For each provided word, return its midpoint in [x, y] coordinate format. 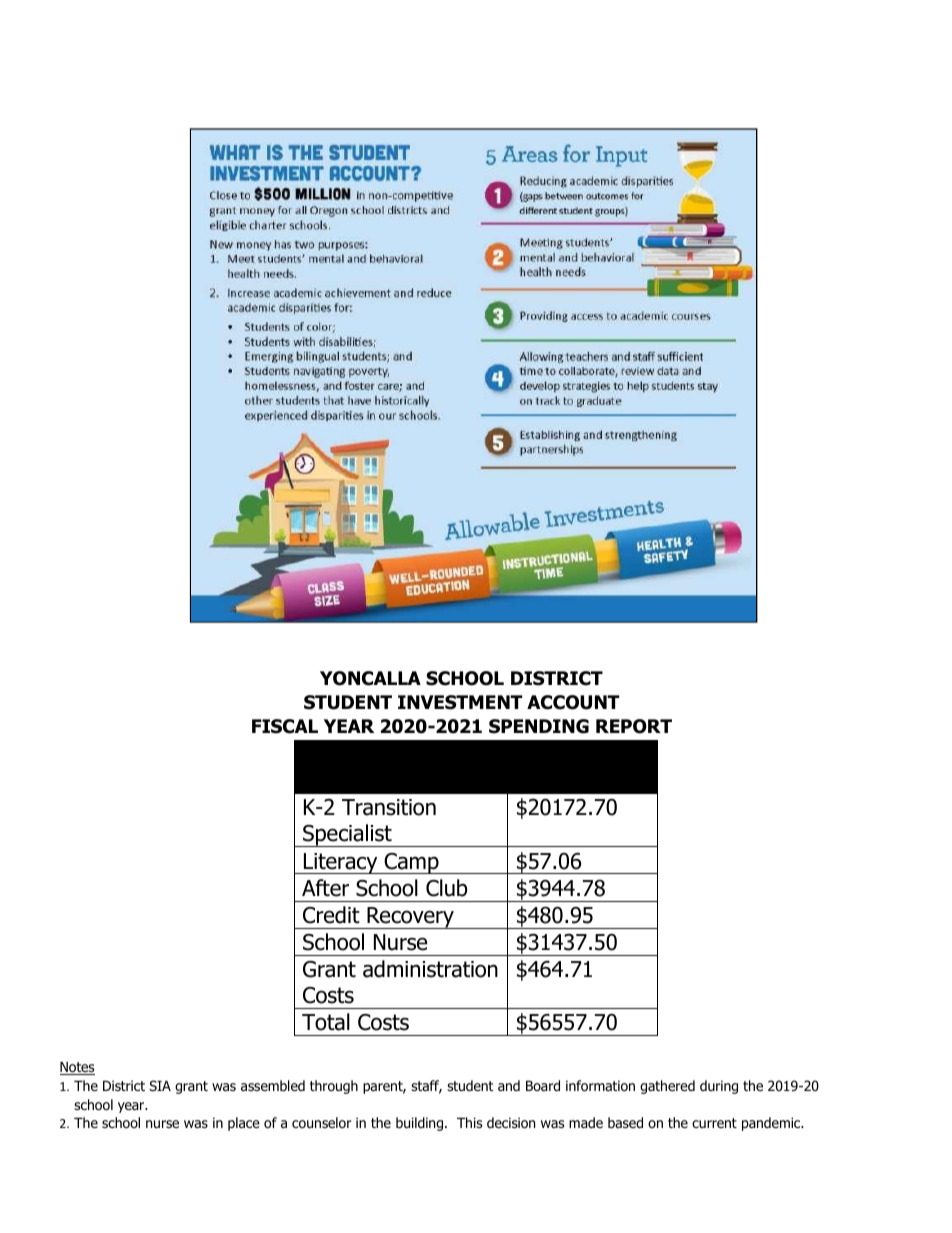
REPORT [634, 726]
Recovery [410, 918]
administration [430, 969]
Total [326, 1022]
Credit [331, 915]
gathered [667, 1087]
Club [446, 888]
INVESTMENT [460, 702]
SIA [160, 1085]
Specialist [347, 835]
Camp [411, 863]
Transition [389, 807]
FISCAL [285, 726]
